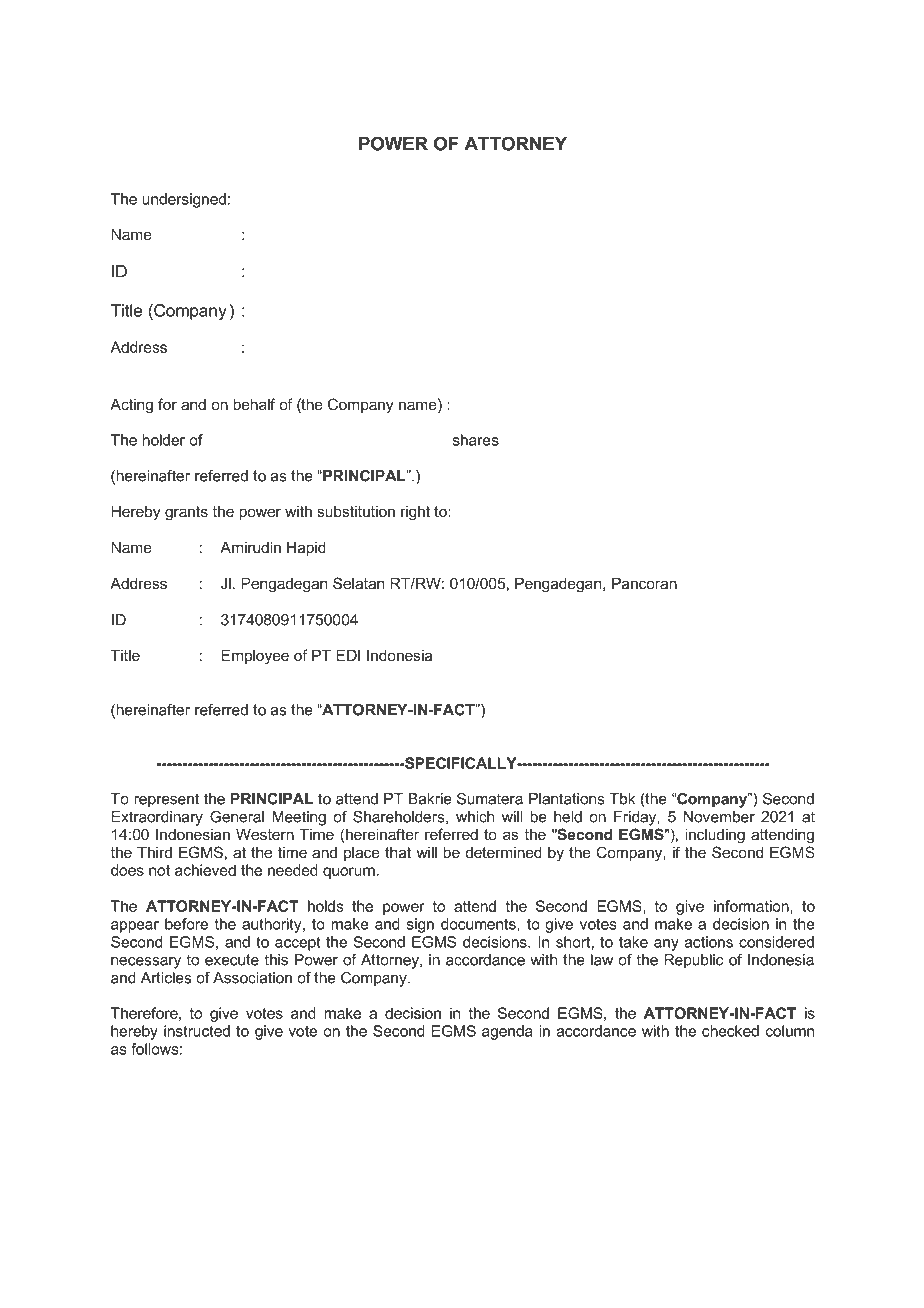 The image size is (924, 1308). Describe the element at coordinates (197, 1031) in the screenshot. I see `instructed` at that location.
